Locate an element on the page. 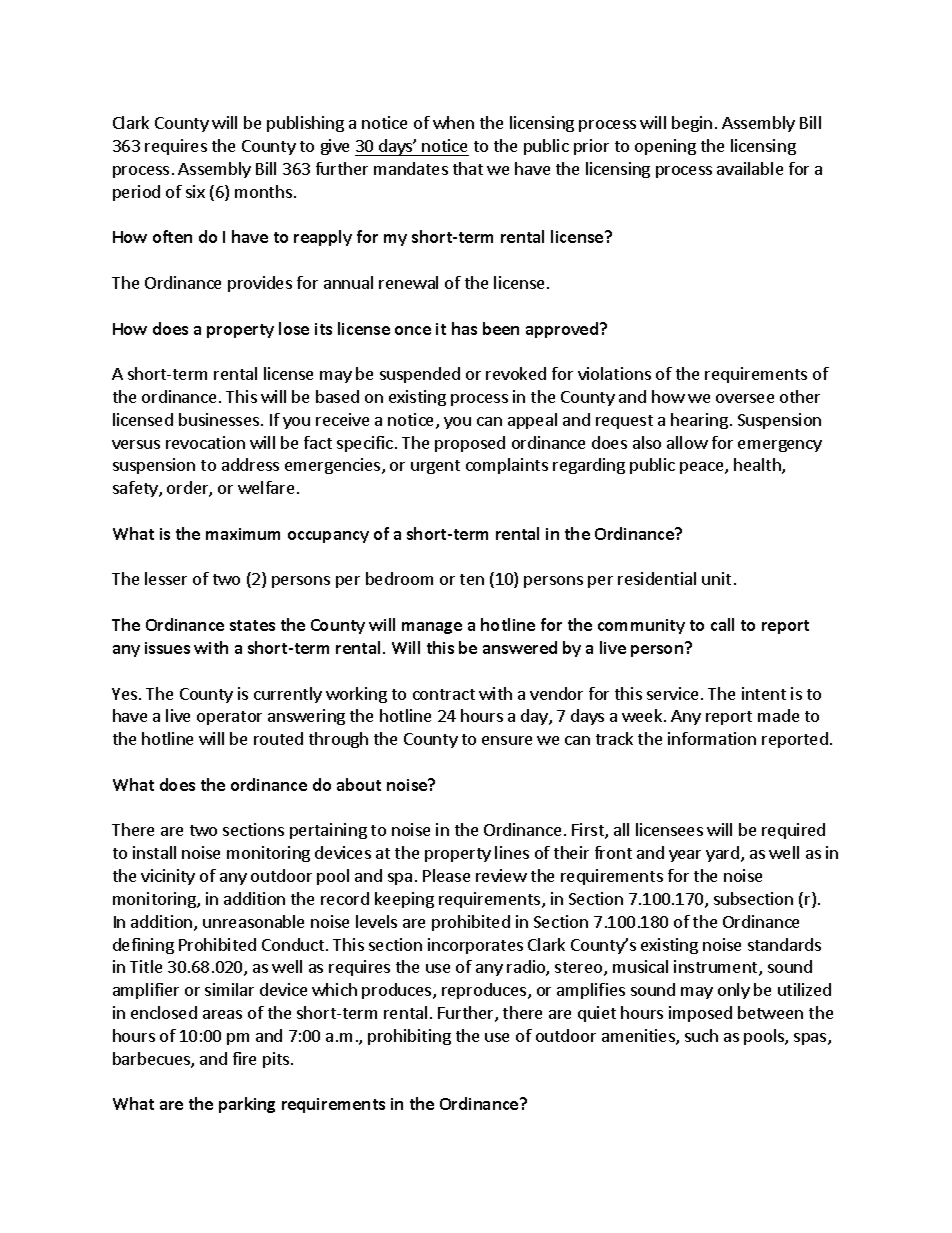  information is located at coordinates (712, 738).
